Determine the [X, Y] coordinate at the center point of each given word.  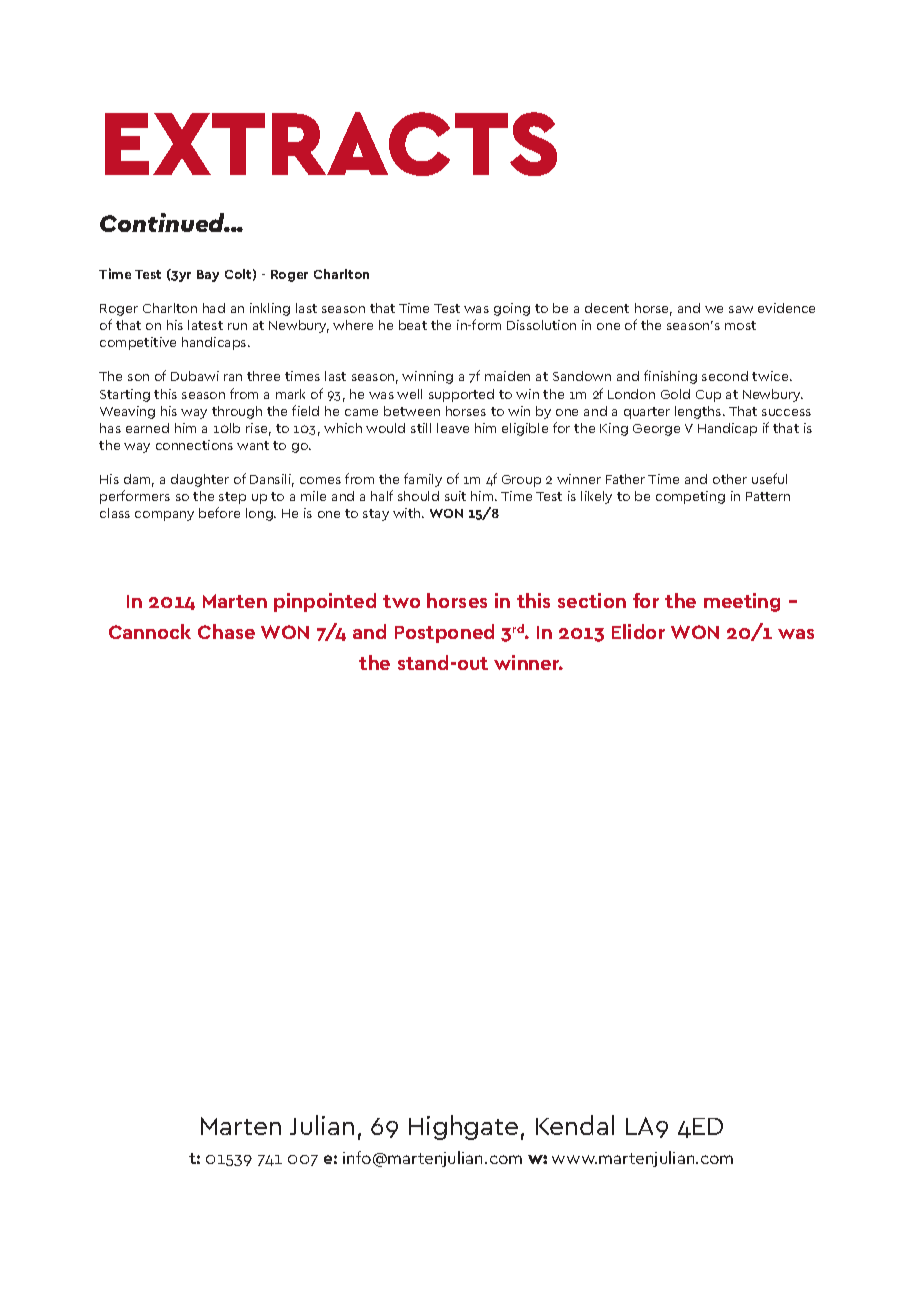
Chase [226, 631]
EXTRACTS [331, 144]
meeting [742, 602]
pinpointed [325, 602]
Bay [208, 276]
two [401, 601]
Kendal [575, 1125]
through [237, 412]
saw [741, 309]
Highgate [463, 1127]
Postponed [444, 633]
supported [461, 395]
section [592, 600]
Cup [708, 396]
